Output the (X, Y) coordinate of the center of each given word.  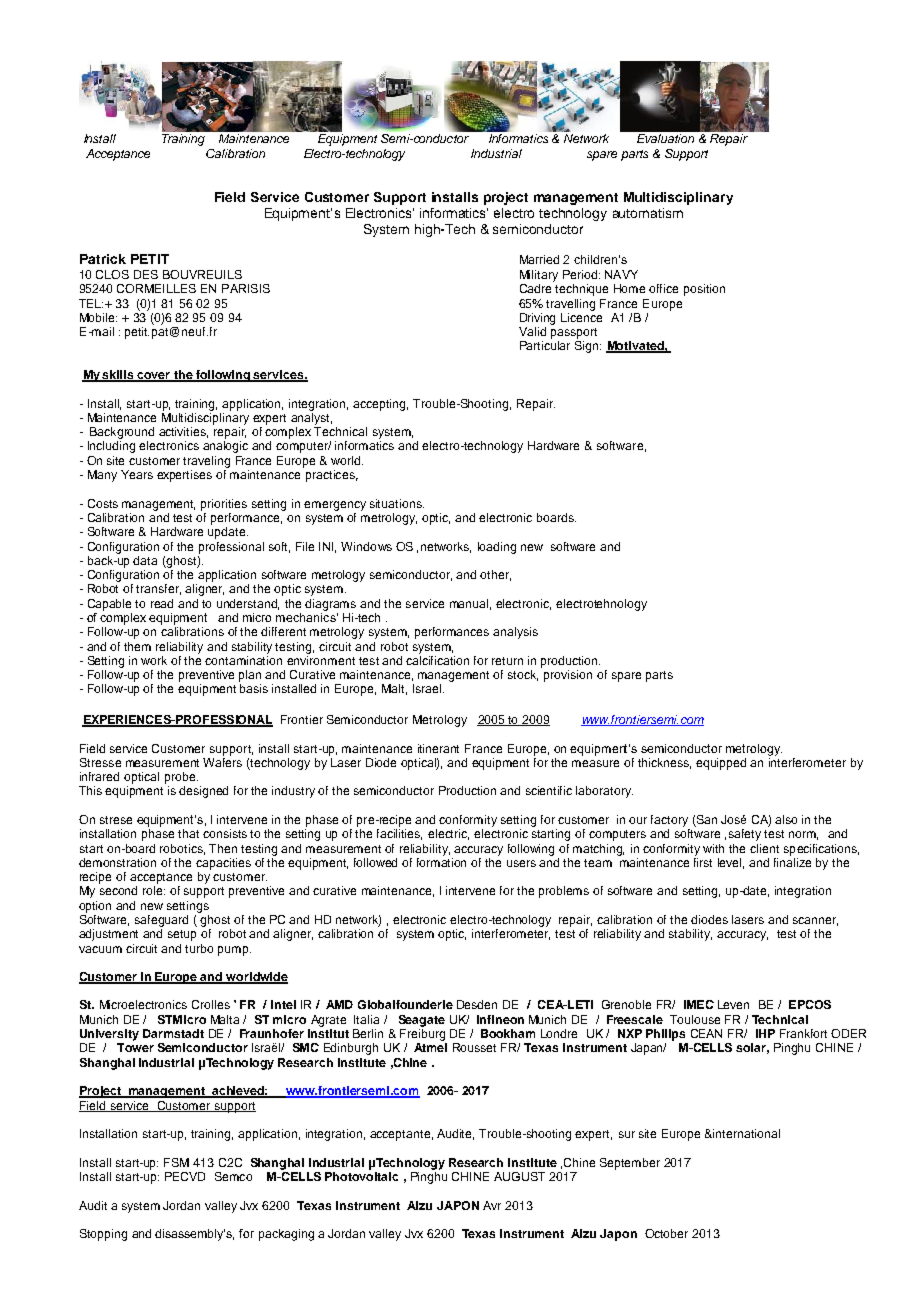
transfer (158, 589)
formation (441, 861)
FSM (176, 1162)
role (154, 890)
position (704, 290)
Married (539, 259)
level (731, 863)
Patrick (103, 259)
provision (568, 676)
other (495, 575)
